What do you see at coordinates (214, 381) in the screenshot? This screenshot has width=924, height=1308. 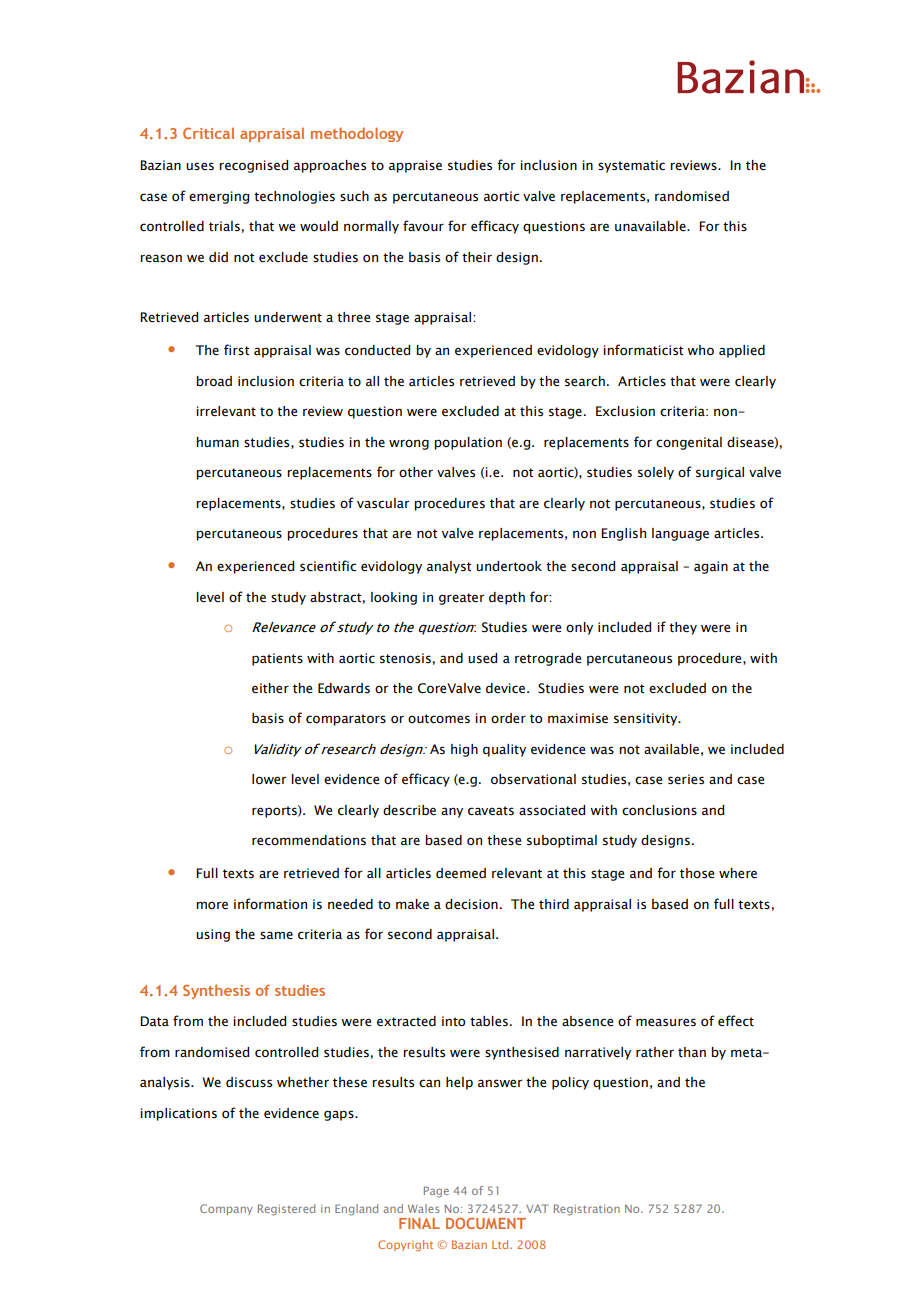 I see `broad` at bounding box center [214, 381].
